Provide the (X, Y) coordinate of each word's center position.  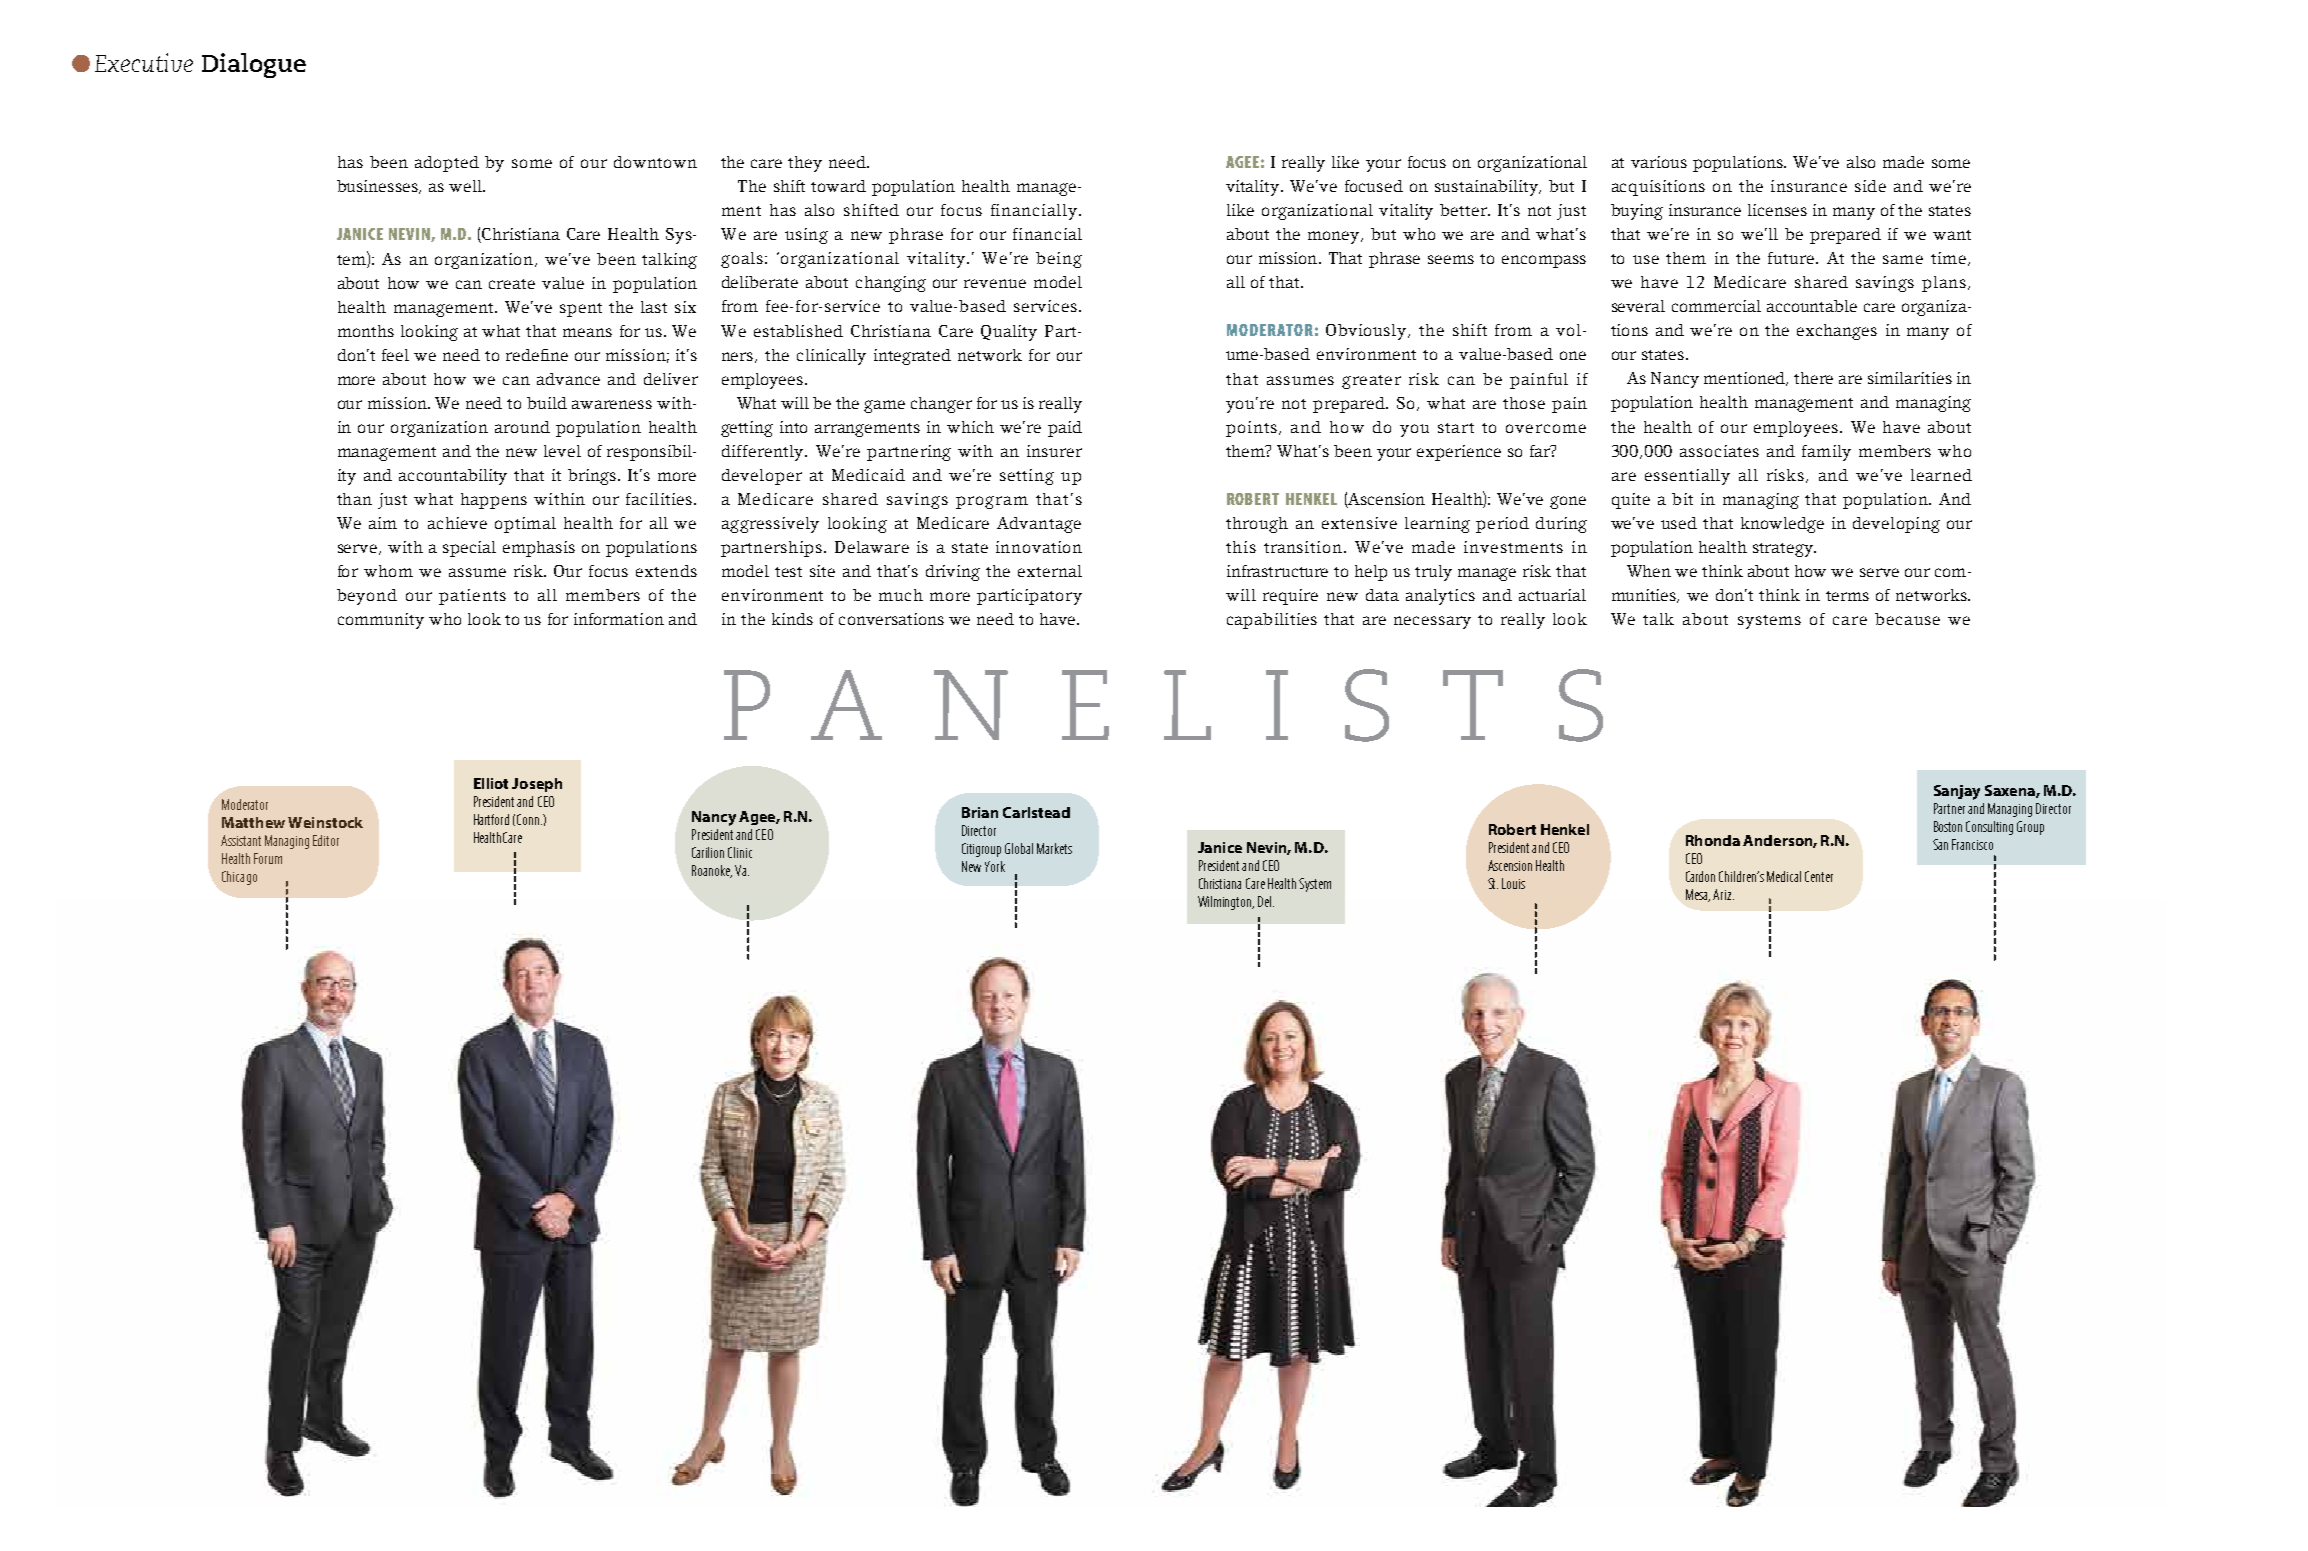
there (1813, 378)
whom (388, 571)
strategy (1784, 550)
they (805, 164)
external (1050, 571)
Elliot (491, 783)
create (512, 284)
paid (1065, 429)
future (1792, 258)
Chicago (239, 878)
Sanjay (1957, 792)
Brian (980, 812)
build (547, 403)
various (1659, 162)
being (1059, 260)
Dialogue (254, 65)
